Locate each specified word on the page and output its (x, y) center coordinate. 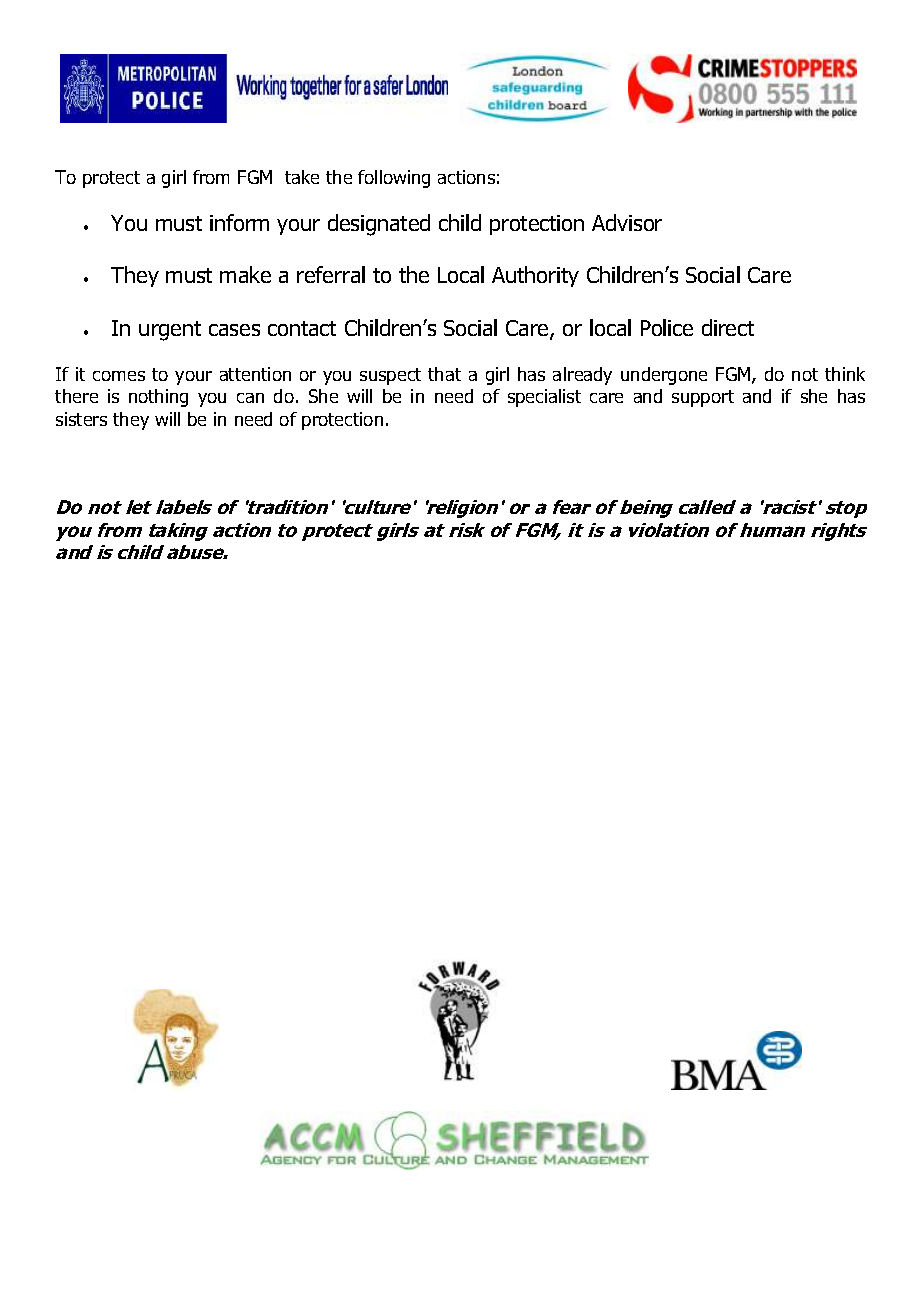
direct (728, 327)
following (394, 179)
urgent (170, 331)
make (245, 274)
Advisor (627, 222)
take (302, 177)
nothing (158, 398)
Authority (535, 276)
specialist (544, 398)
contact (302, 328)
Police (667, 327)
